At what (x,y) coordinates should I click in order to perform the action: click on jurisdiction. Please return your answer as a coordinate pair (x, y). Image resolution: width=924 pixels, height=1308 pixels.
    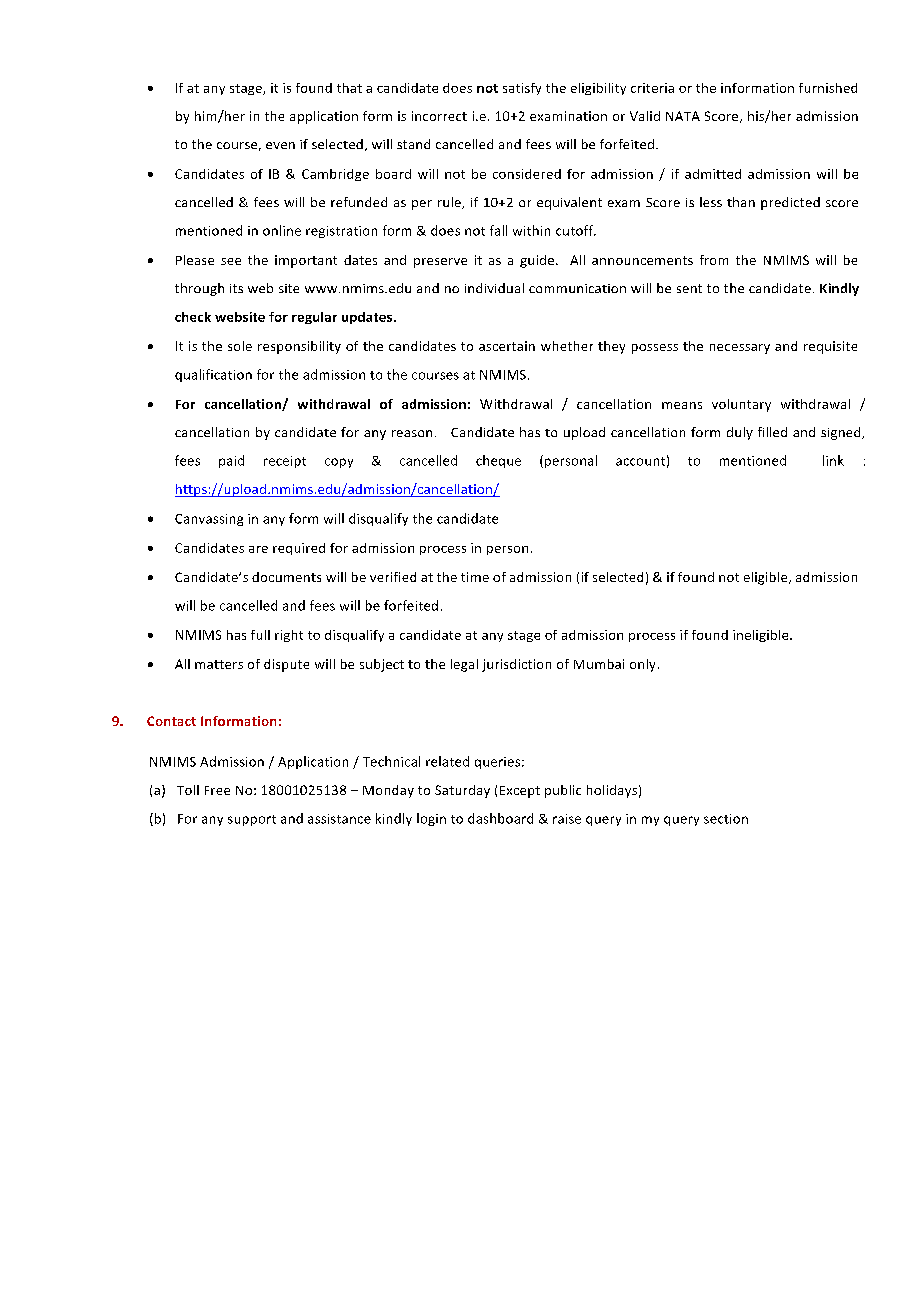
    Looking at the image, I should click on (516, 665).
